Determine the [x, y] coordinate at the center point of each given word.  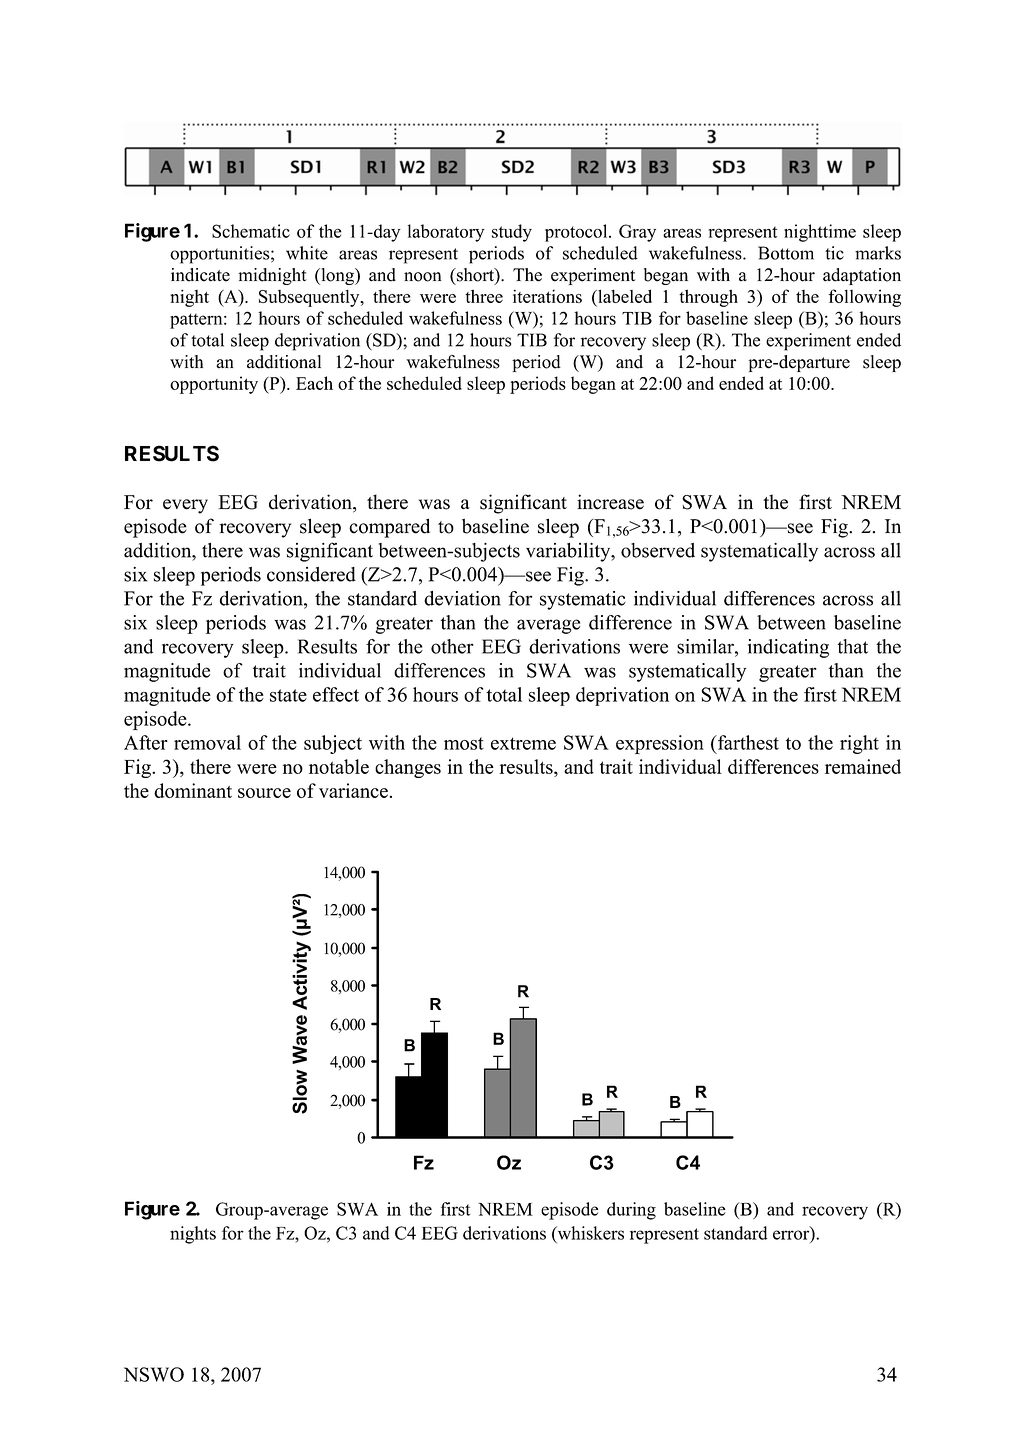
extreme [523, 743]
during [631, 1211]
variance [353, 790]
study [512, 233]
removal [207, 742]
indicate [200, 275]
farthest [747, 742]
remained [863, 766]
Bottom [786, 253]
